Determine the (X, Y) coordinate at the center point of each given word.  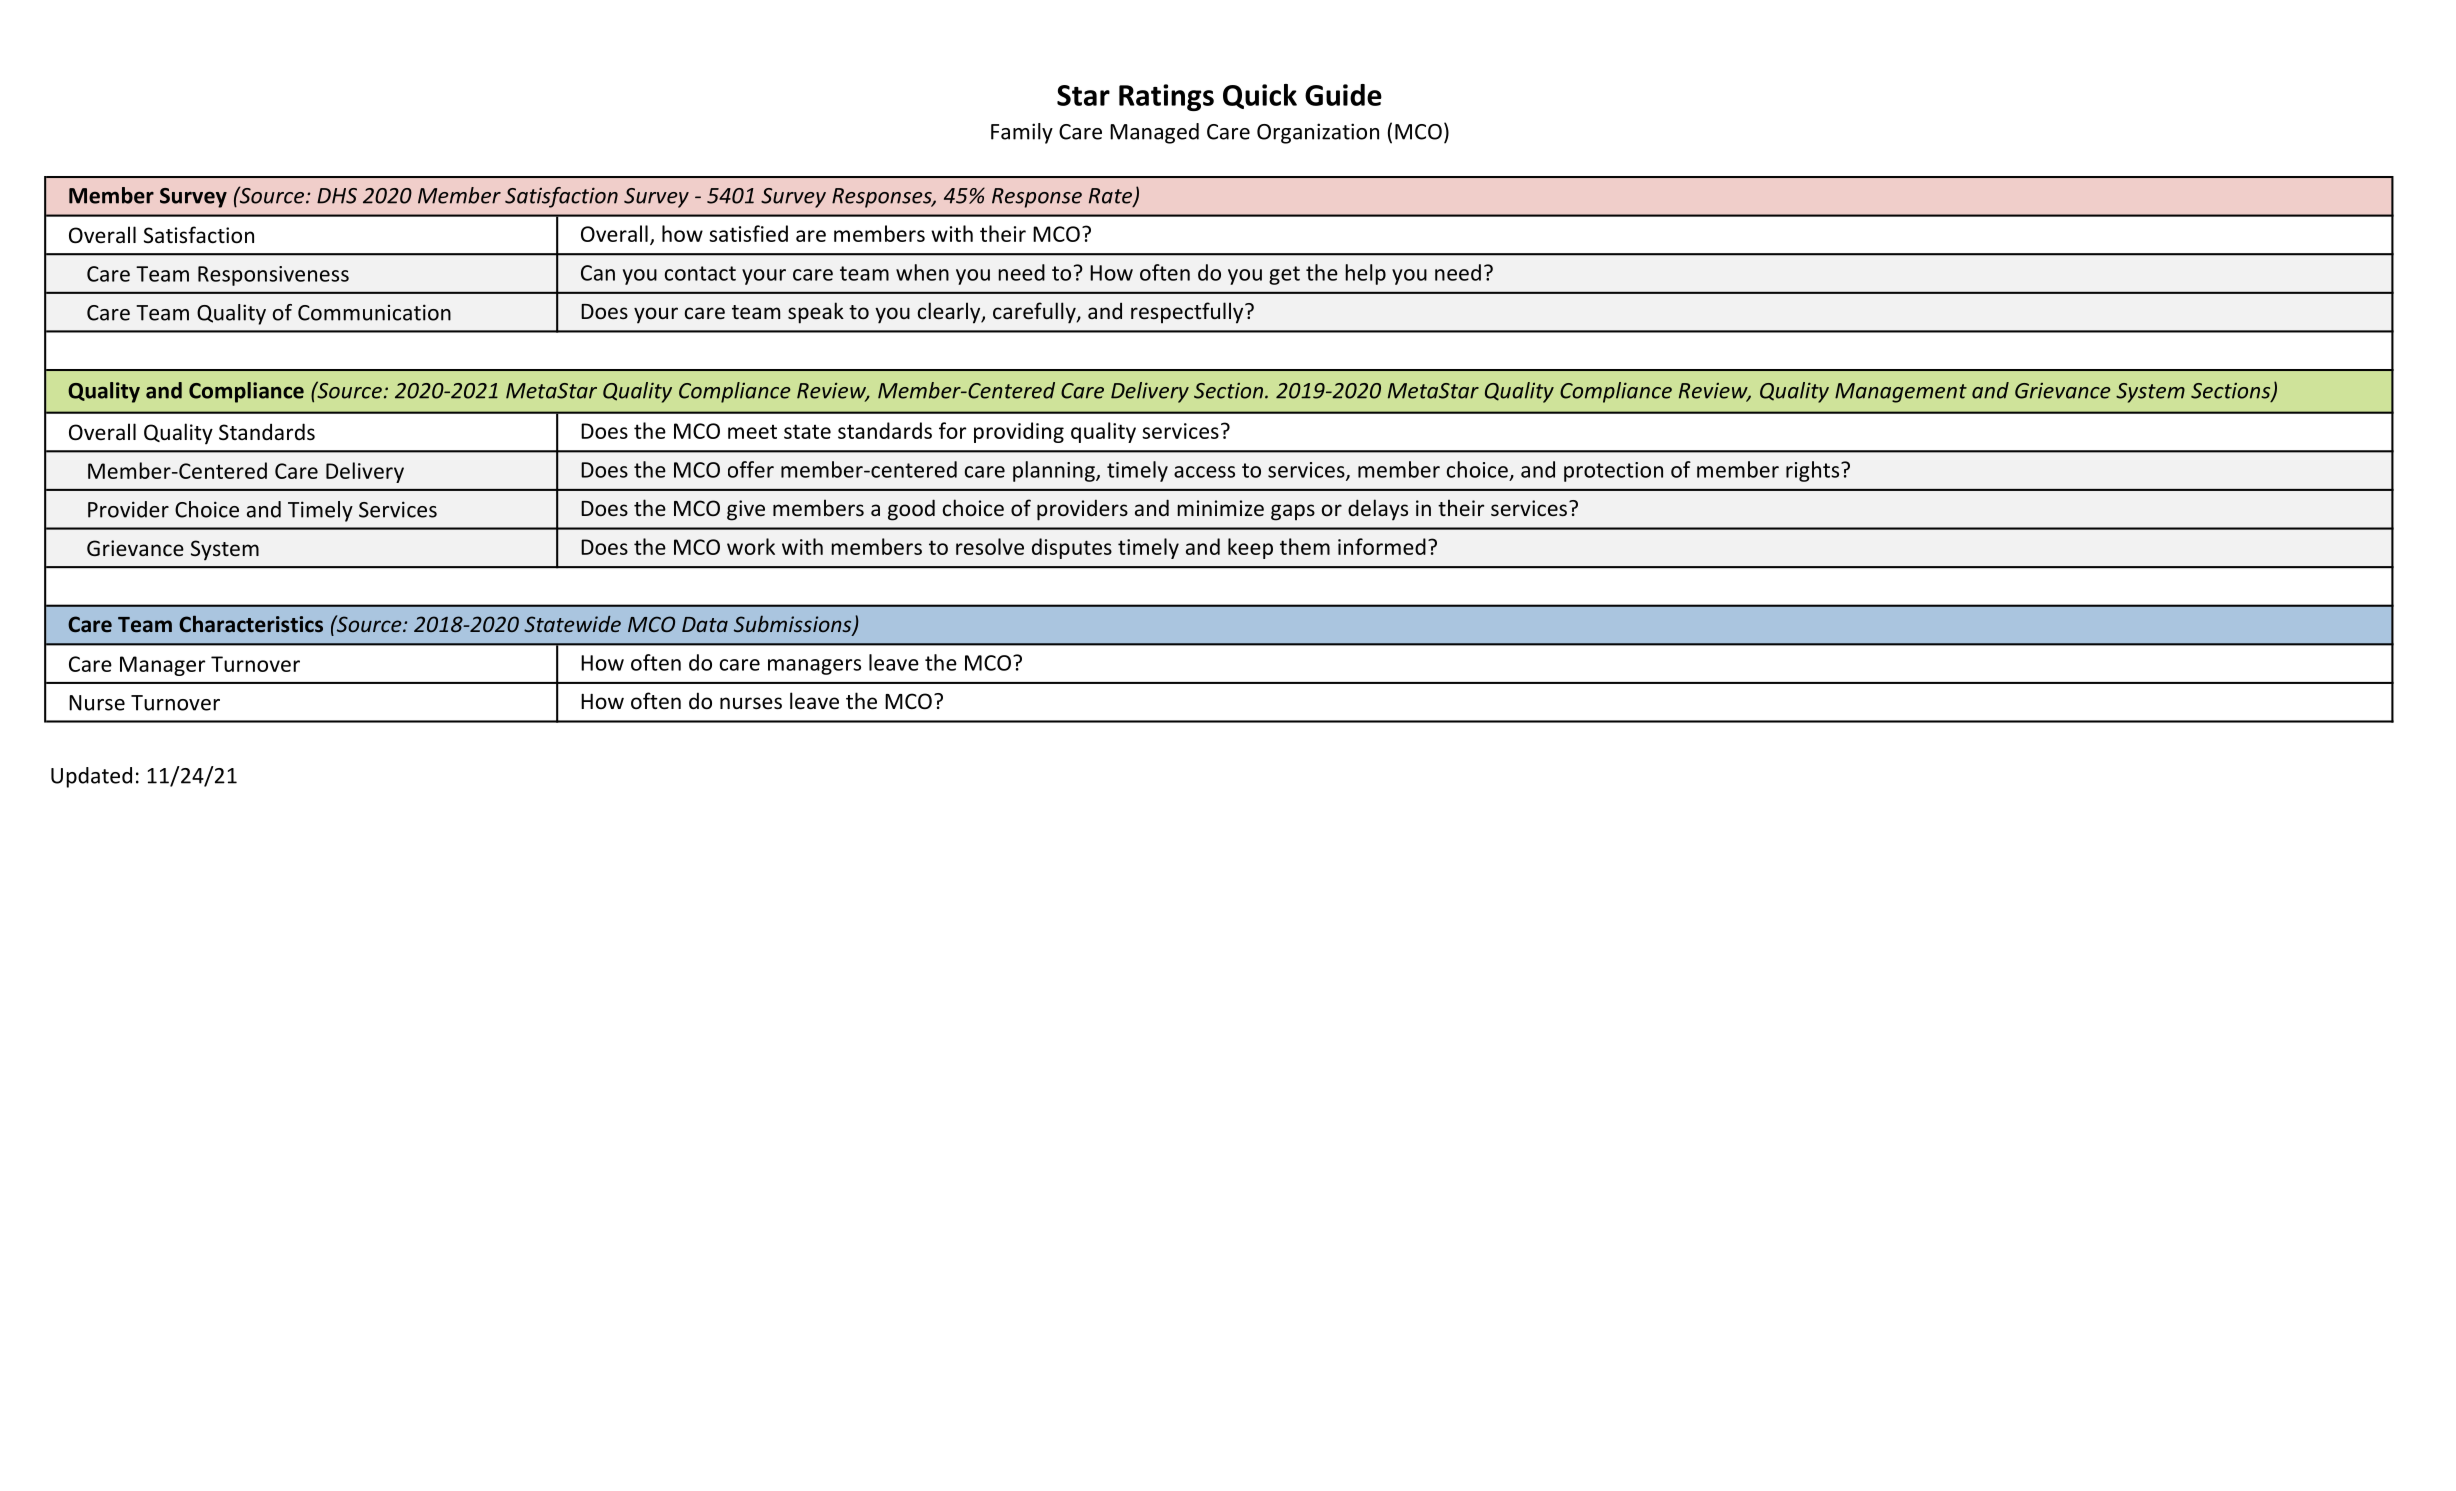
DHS (337, 196)
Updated (91, 777)
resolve (990, 546)
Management (1901, 393)
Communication (374, 312)
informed (1382, 546)
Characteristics (251, 623)
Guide (1343, 95)
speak (816, 313)
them (1305, 546)
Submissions (794, 625)
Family (1022, 133)
